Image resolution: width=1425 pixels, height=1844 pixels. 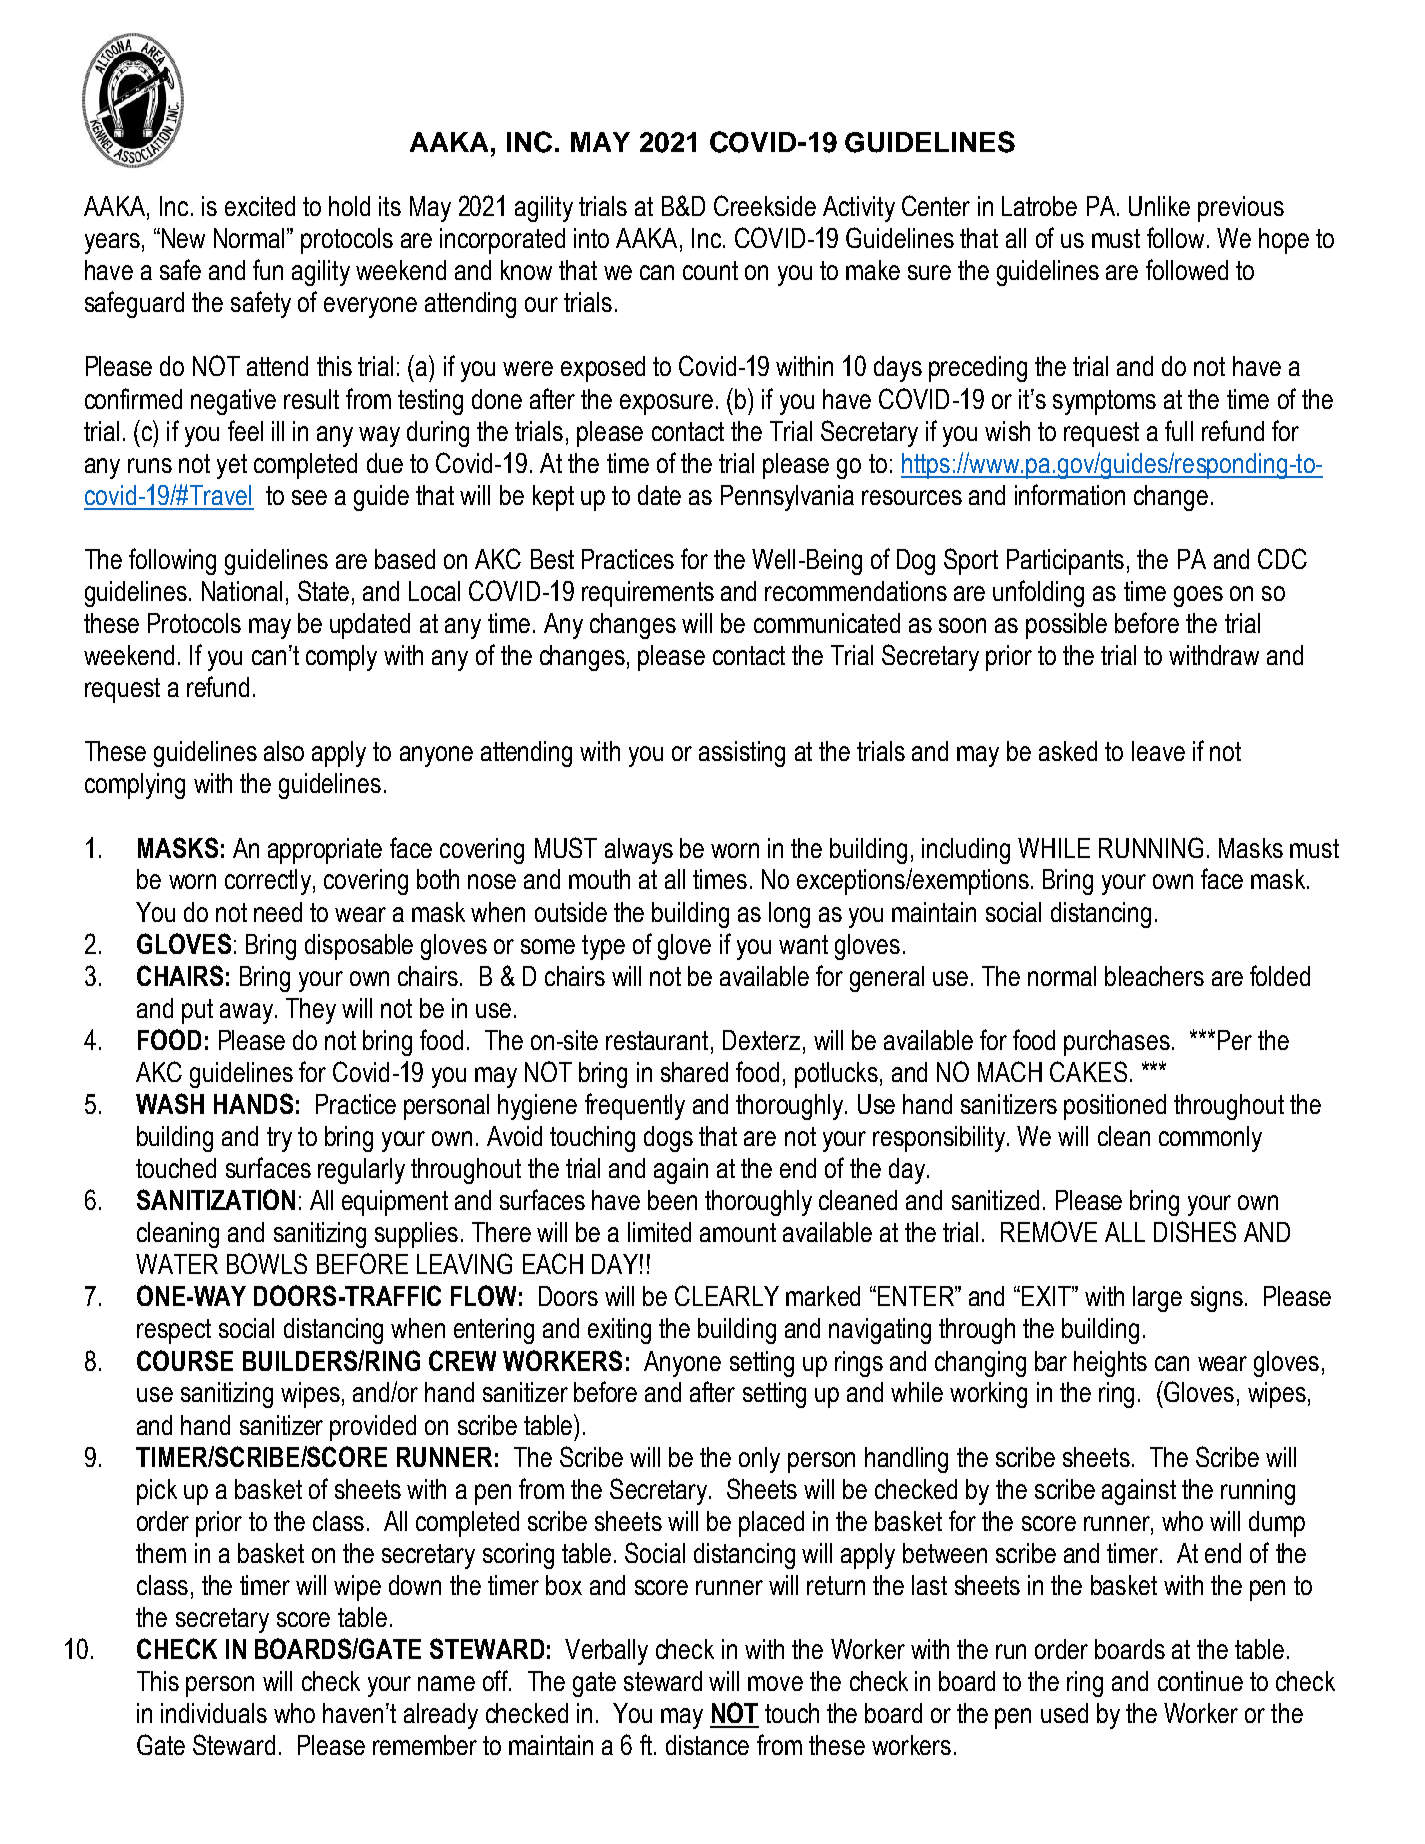 What do you see at coordinates (185, 1360) in the screenshot?
I see `COURSE` at bounding box center [185, 1360].
